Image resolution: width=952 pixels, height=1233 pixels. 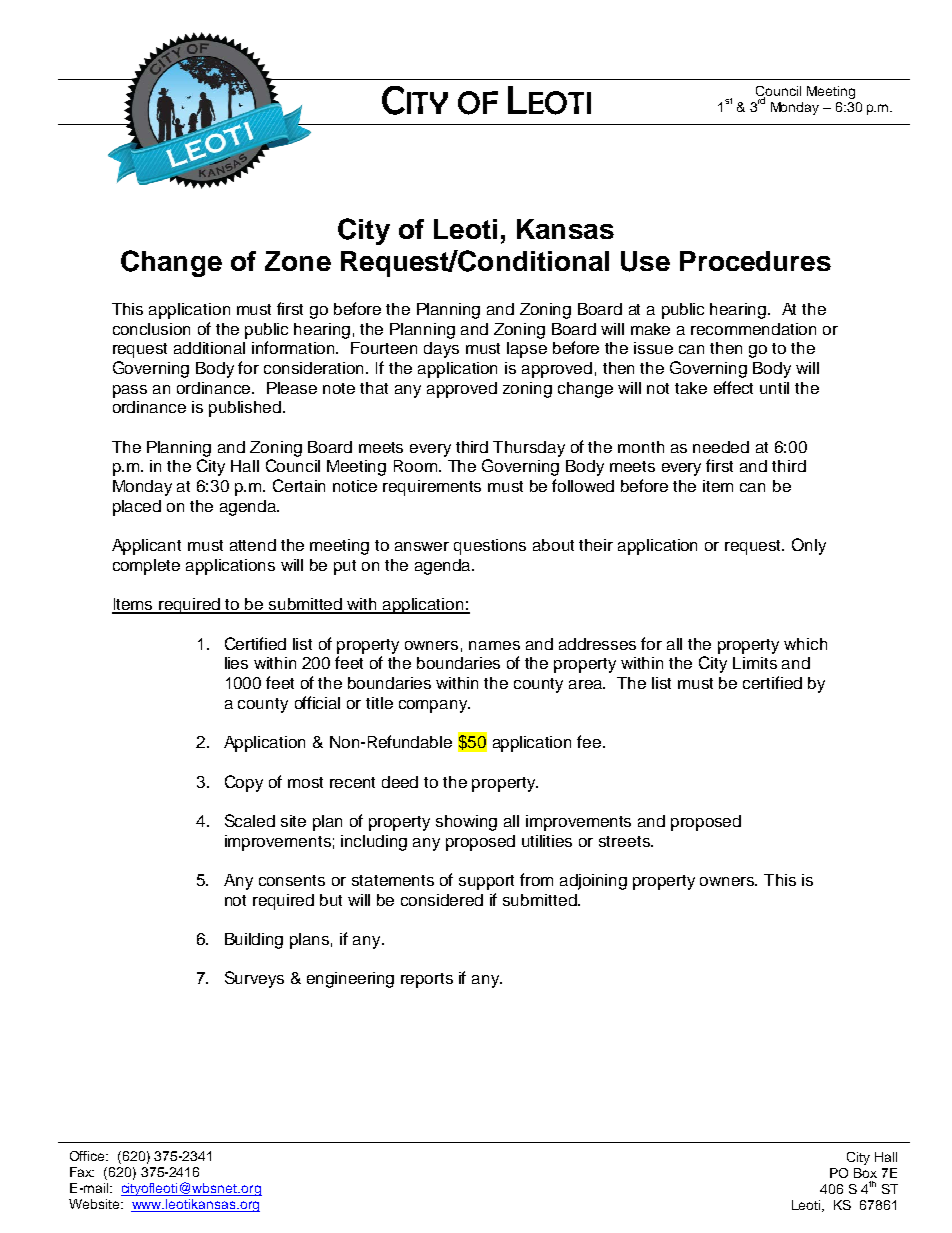 What do you see at coordinates (486, 882) in the document?
I see `support` at bounding box center [486, 882].
